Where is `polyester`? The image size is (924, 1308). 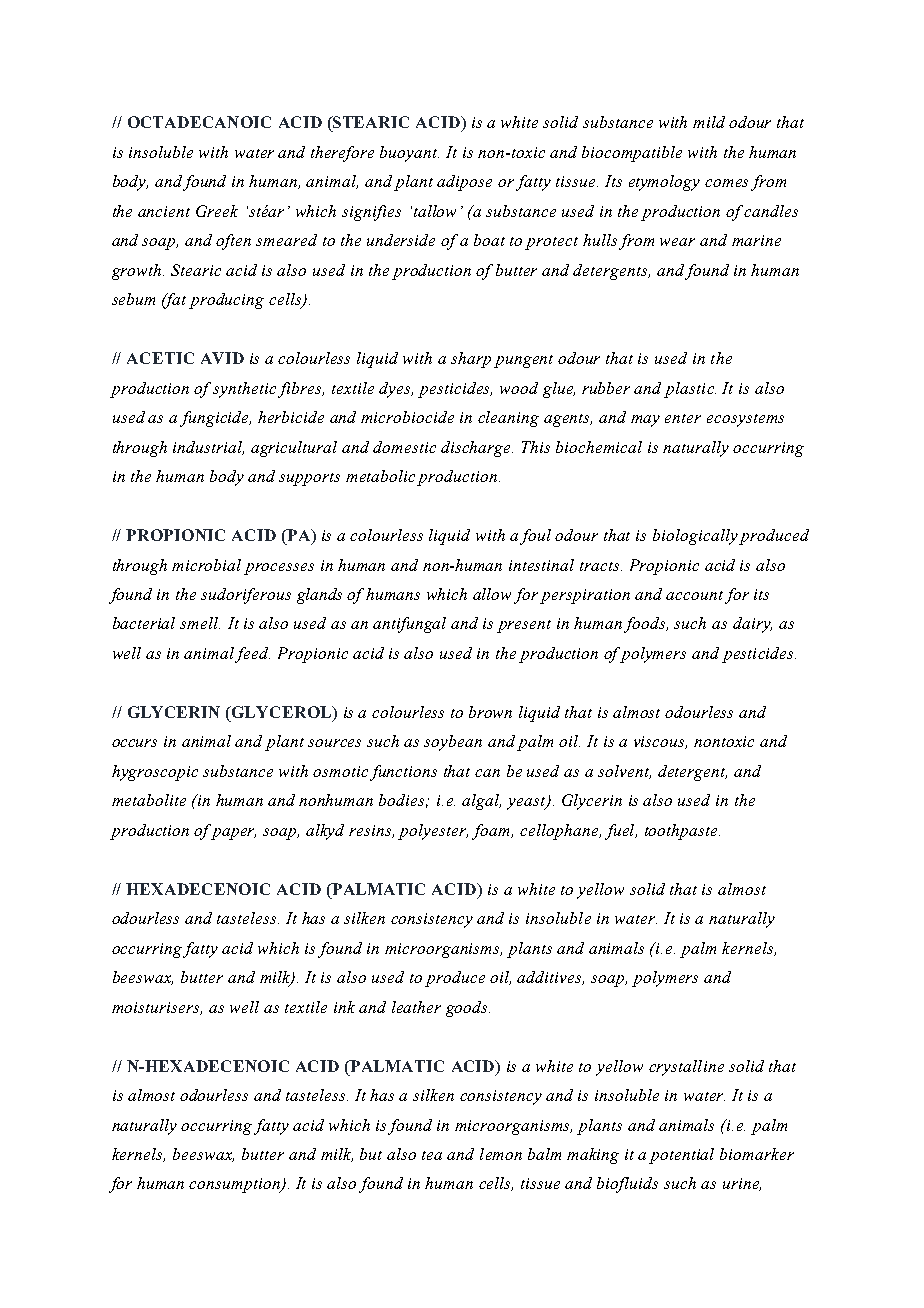 polyester is located at coordinates (433, 832).
